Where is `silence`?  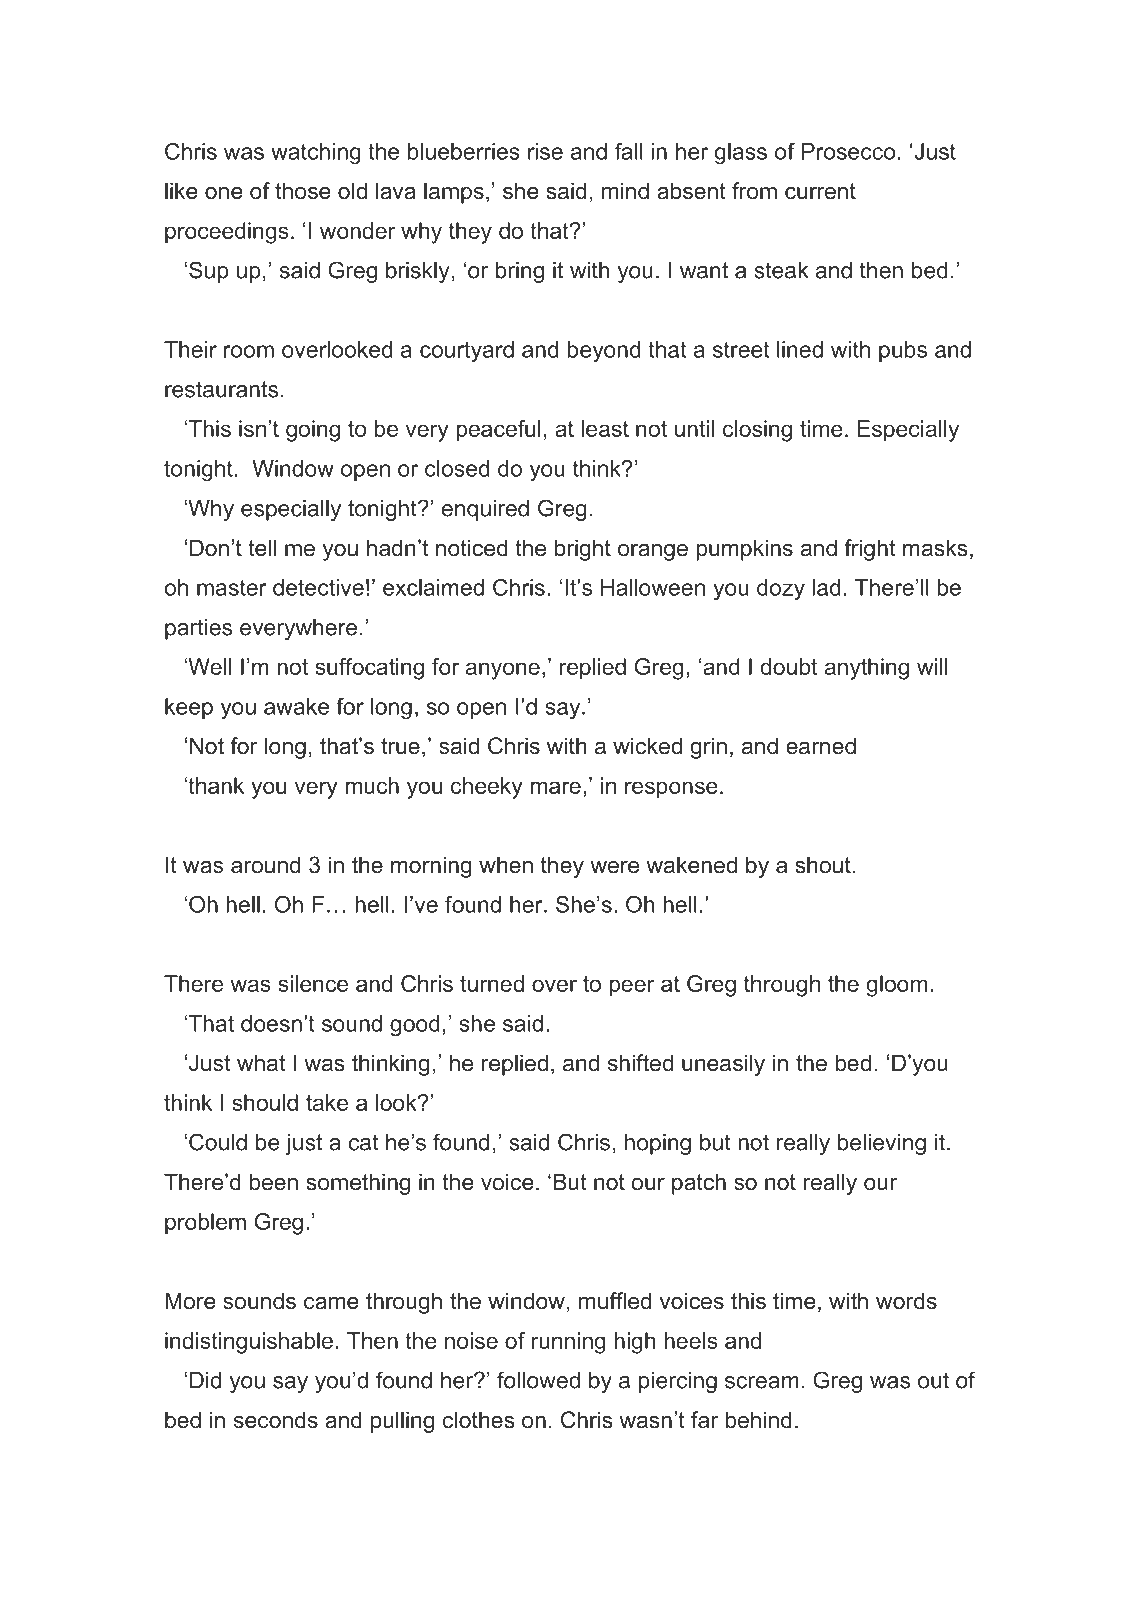 silence is located at coordinates (313, 983).
